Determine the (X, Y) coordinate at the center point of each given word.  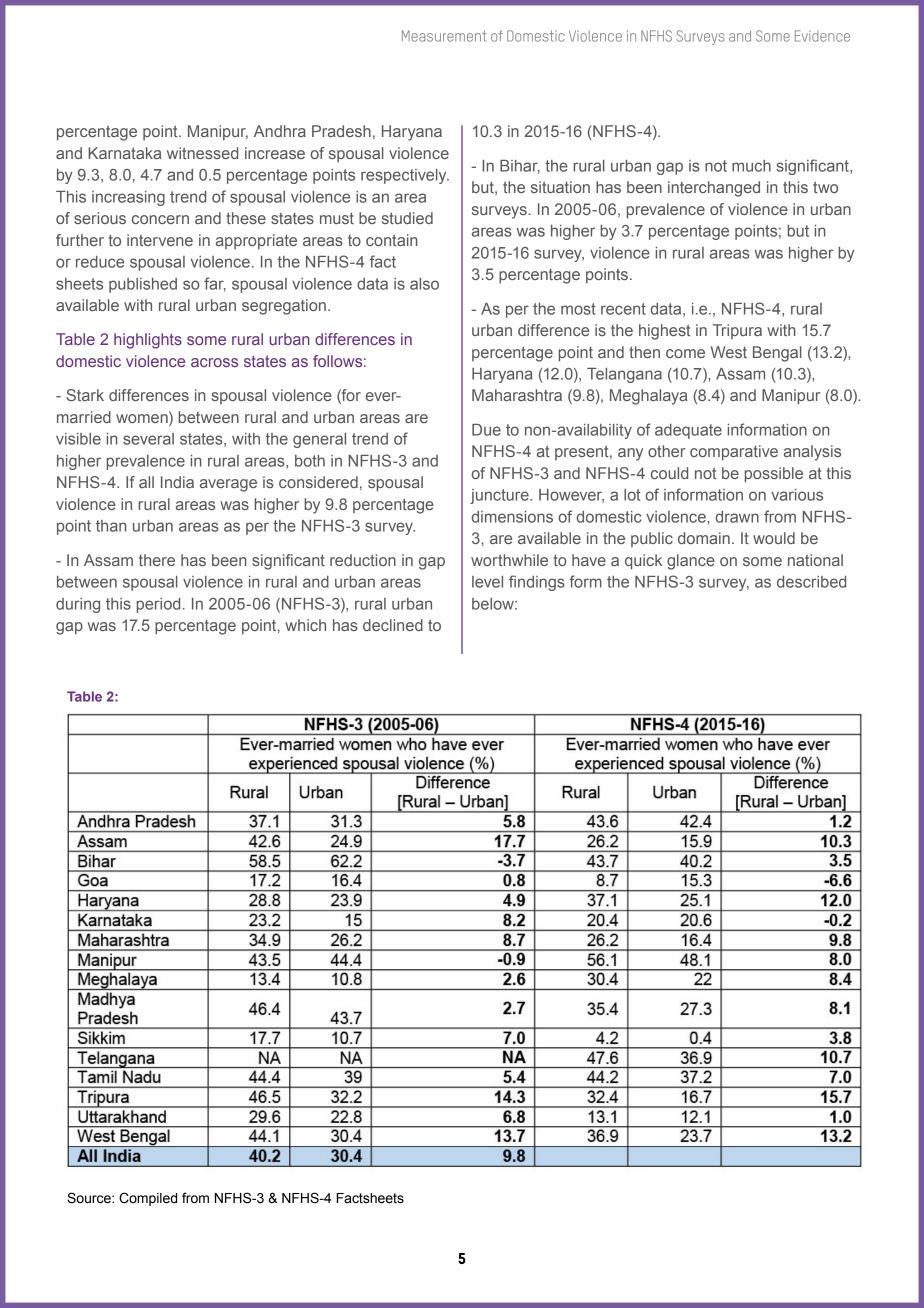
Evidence (822, 36)
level (487, 582)
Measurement (444, 36)
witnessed (202, 153)
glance (691, 562)
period (158, 605)
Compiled (148, 1199)
